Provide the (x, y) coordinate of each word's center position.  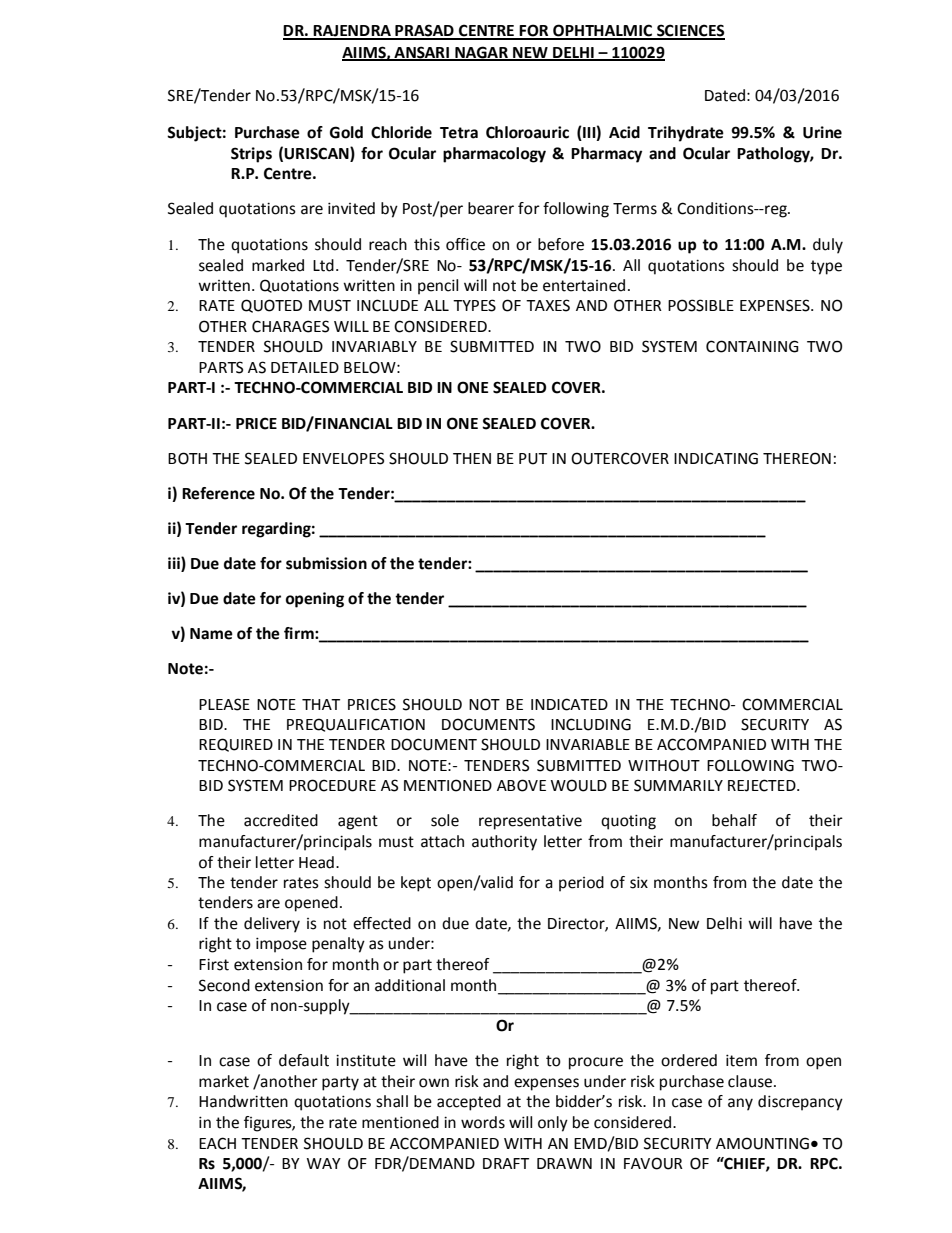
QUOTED (271, 306)
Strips (251, 155)
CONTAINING (752, 346)
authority (504, 843)
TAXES (548, 305)
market (224, 1081)
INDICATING (716, 458)
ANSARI (421, 53)
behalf (734, 820)
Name (211, 634)
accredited (281, 820)
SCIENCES (690, 31)
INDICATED (569, 704)
